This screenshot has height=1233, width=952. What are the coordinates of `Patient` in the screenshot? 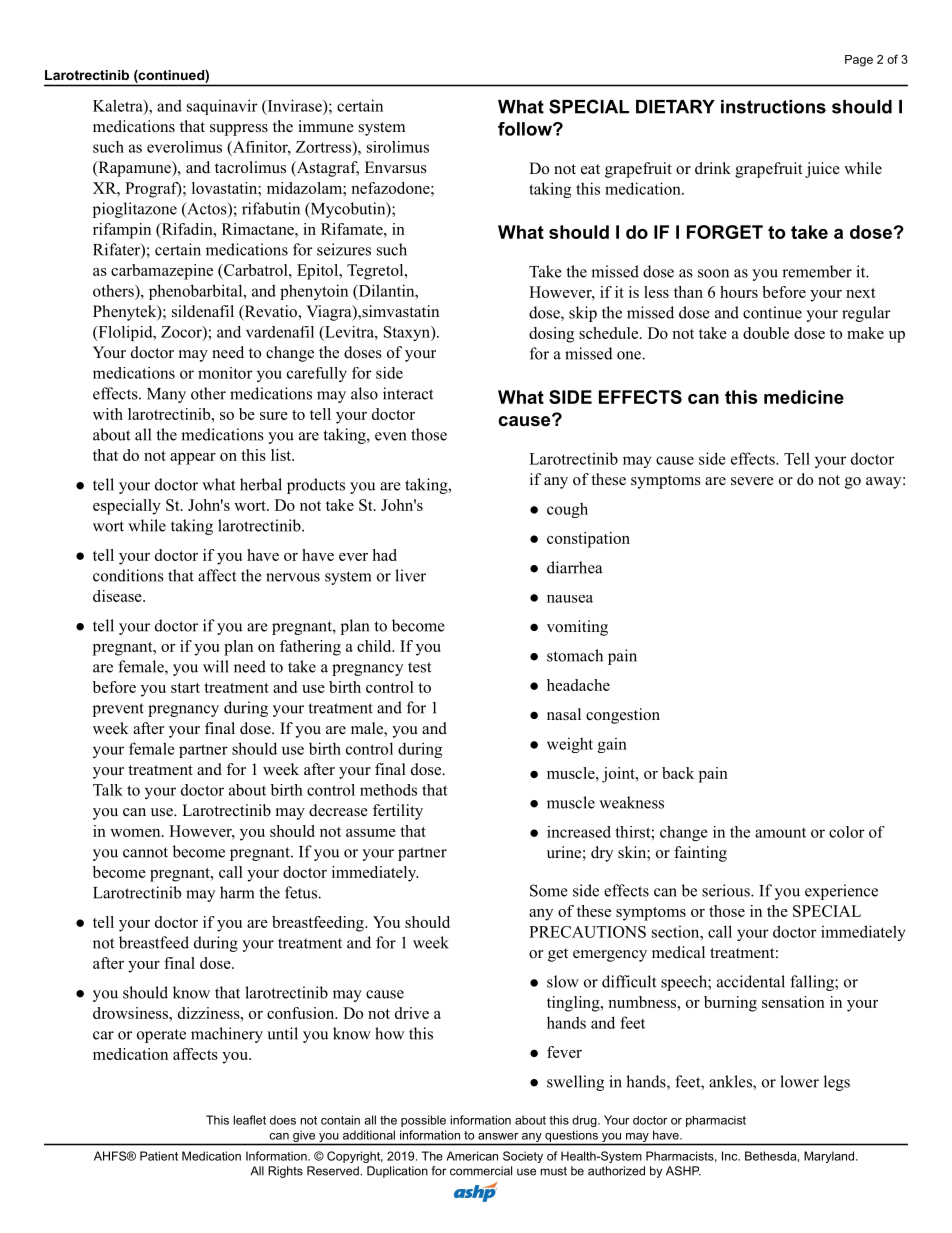 It's located at (159, 1156).
